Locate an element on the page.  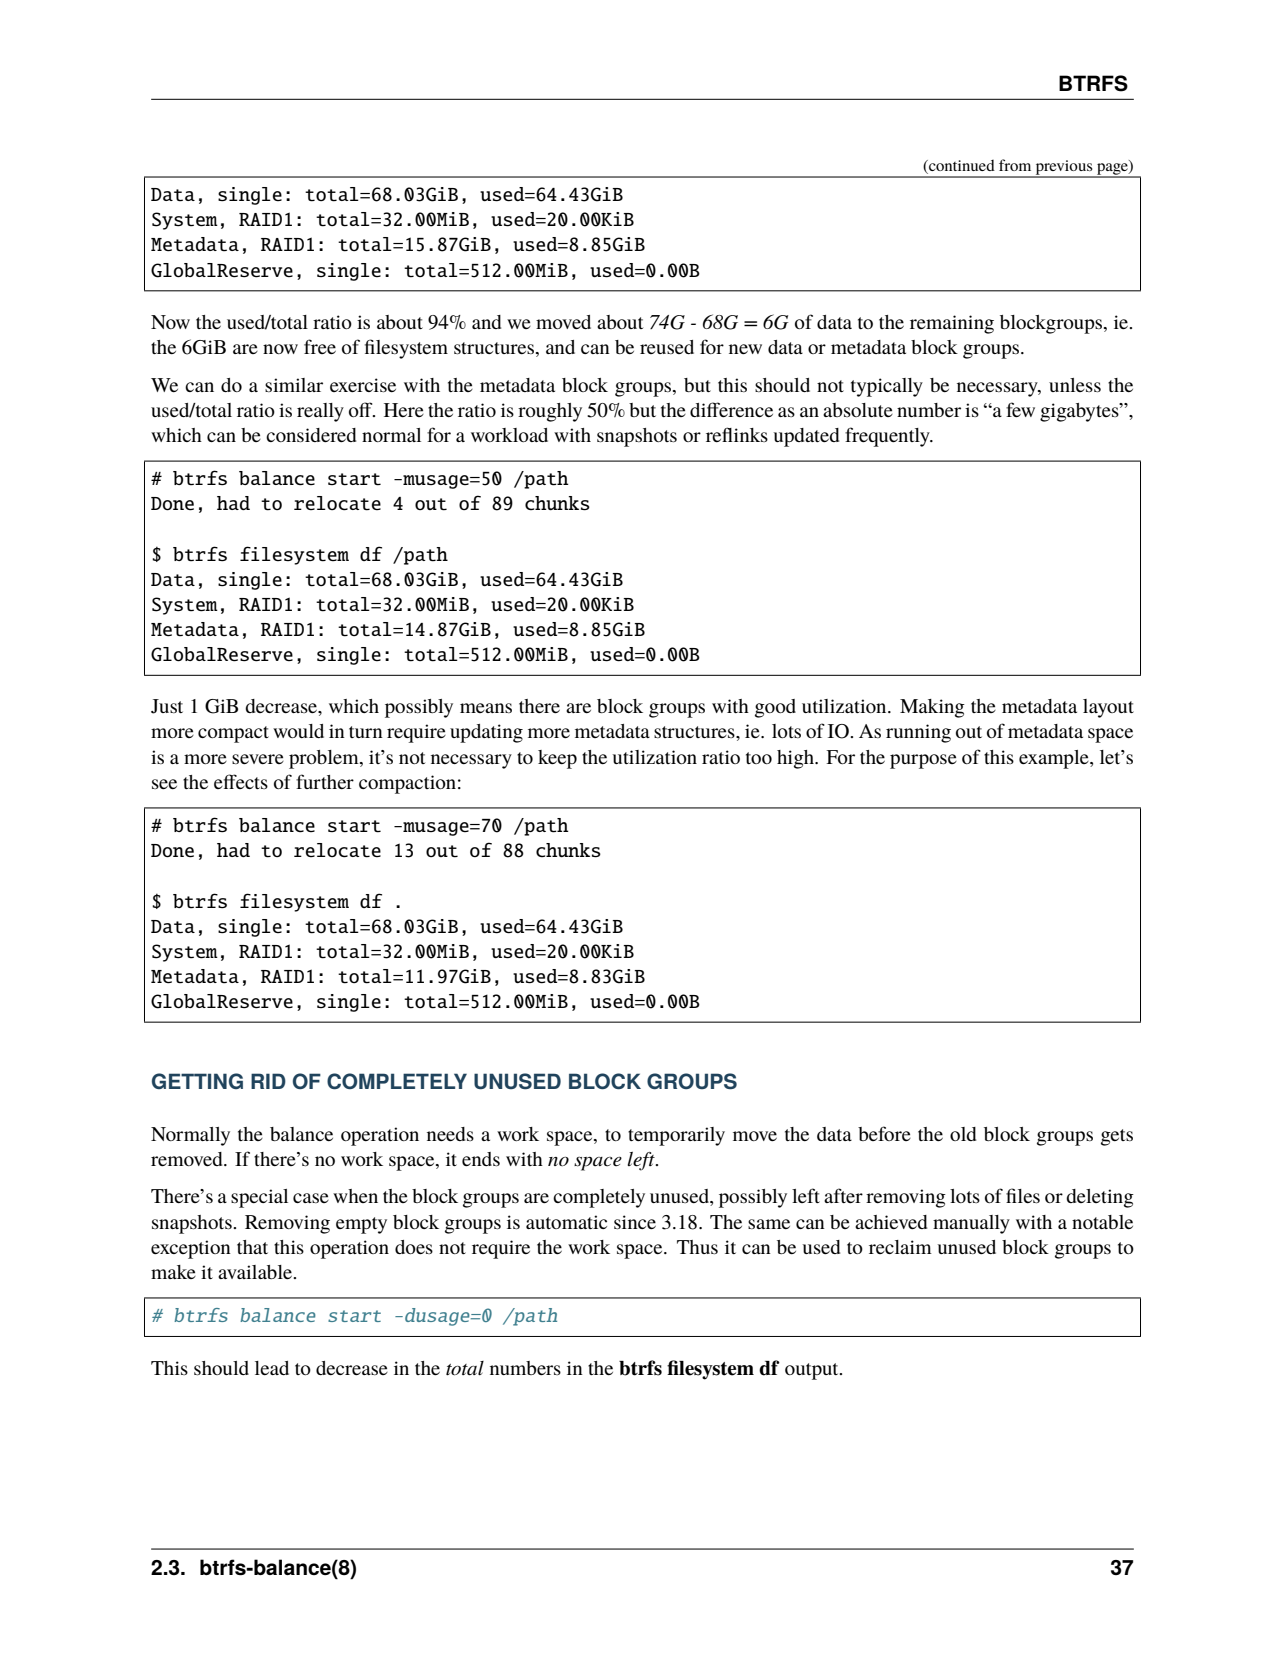
good is located at coordinates (775, 708).
